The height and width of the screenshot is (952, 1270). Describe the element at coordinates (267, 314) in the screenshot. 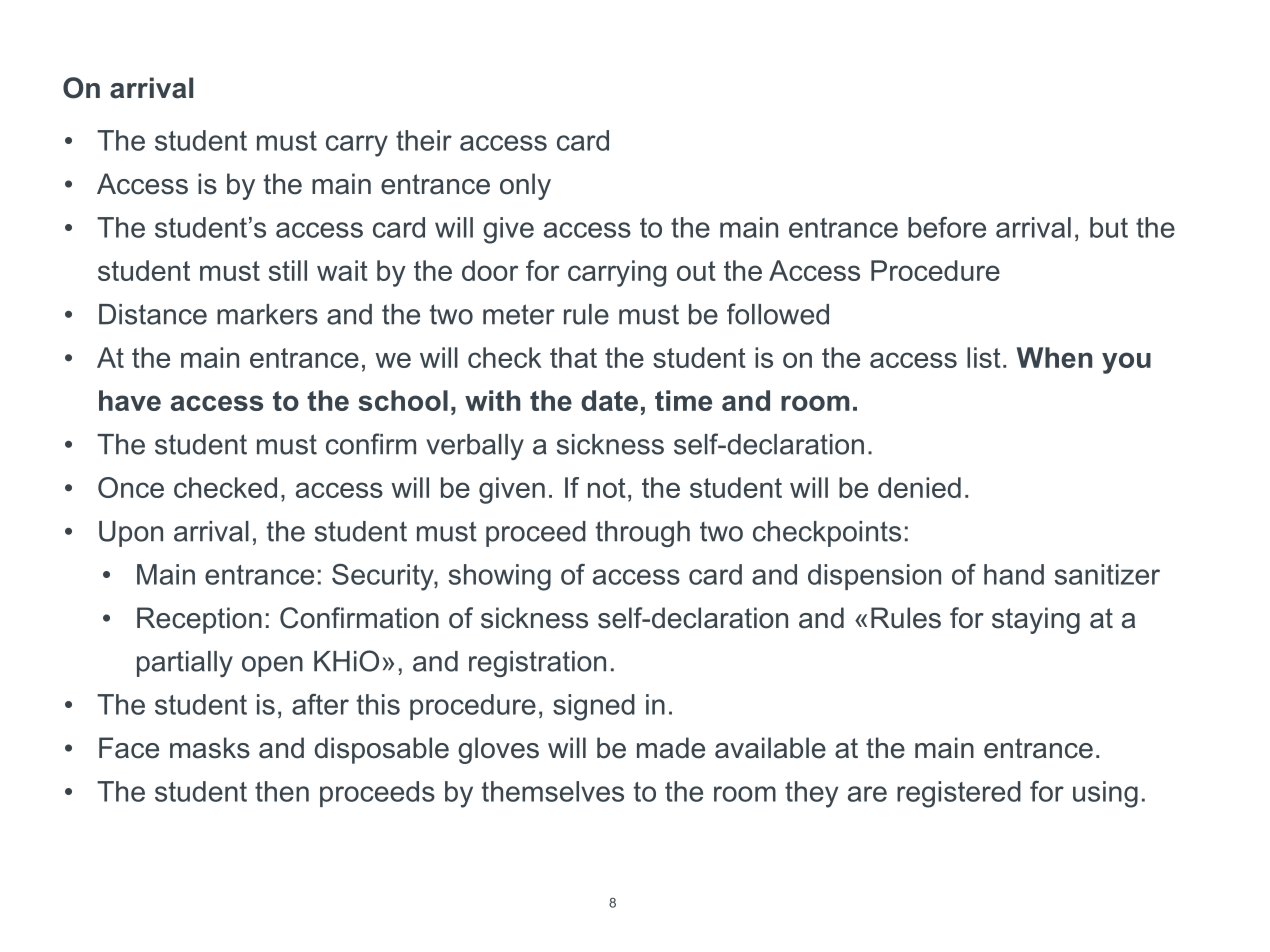

I see `markers` at that location.
